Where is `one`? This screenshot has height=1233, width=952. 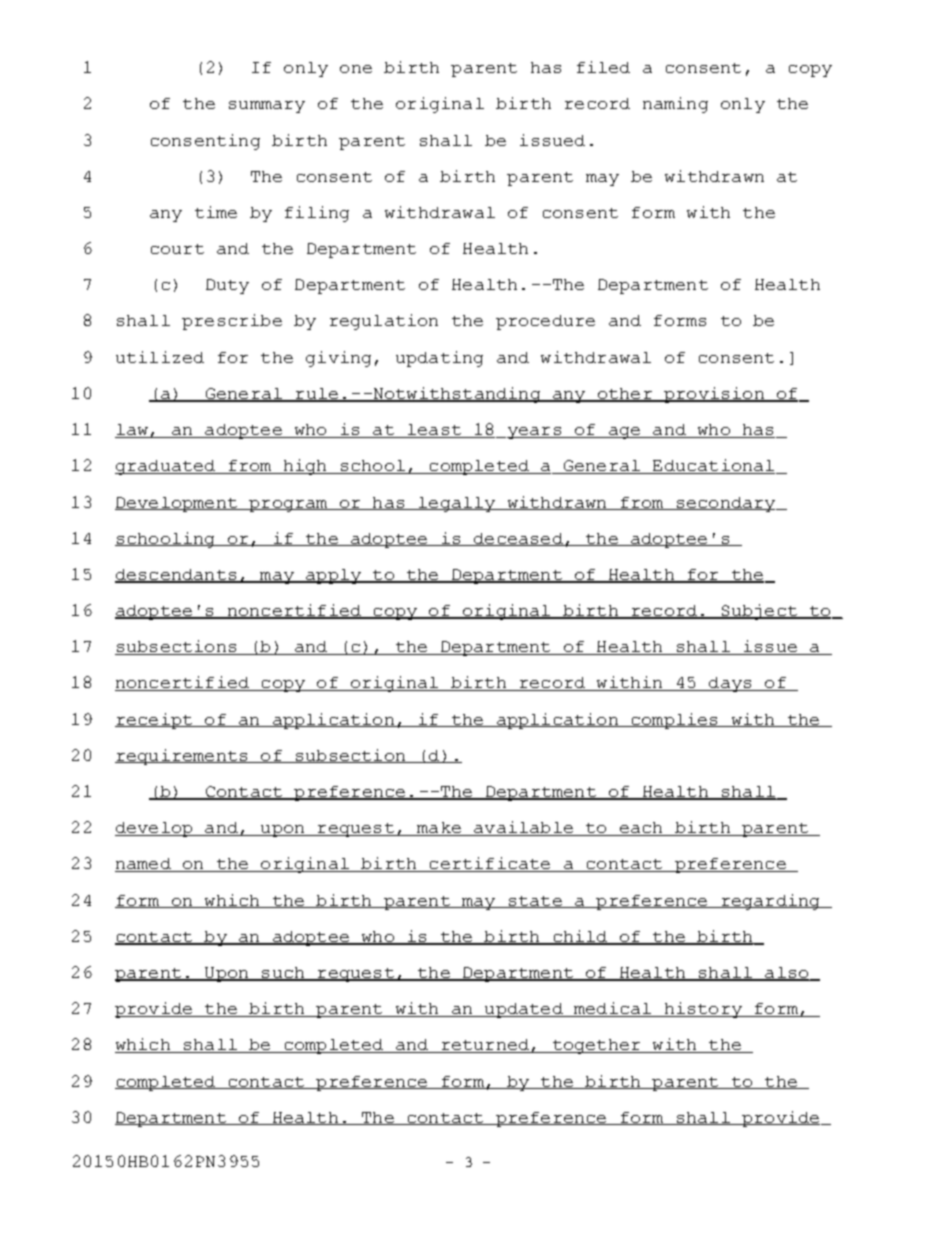 one is located at coordinates (356, 69).
